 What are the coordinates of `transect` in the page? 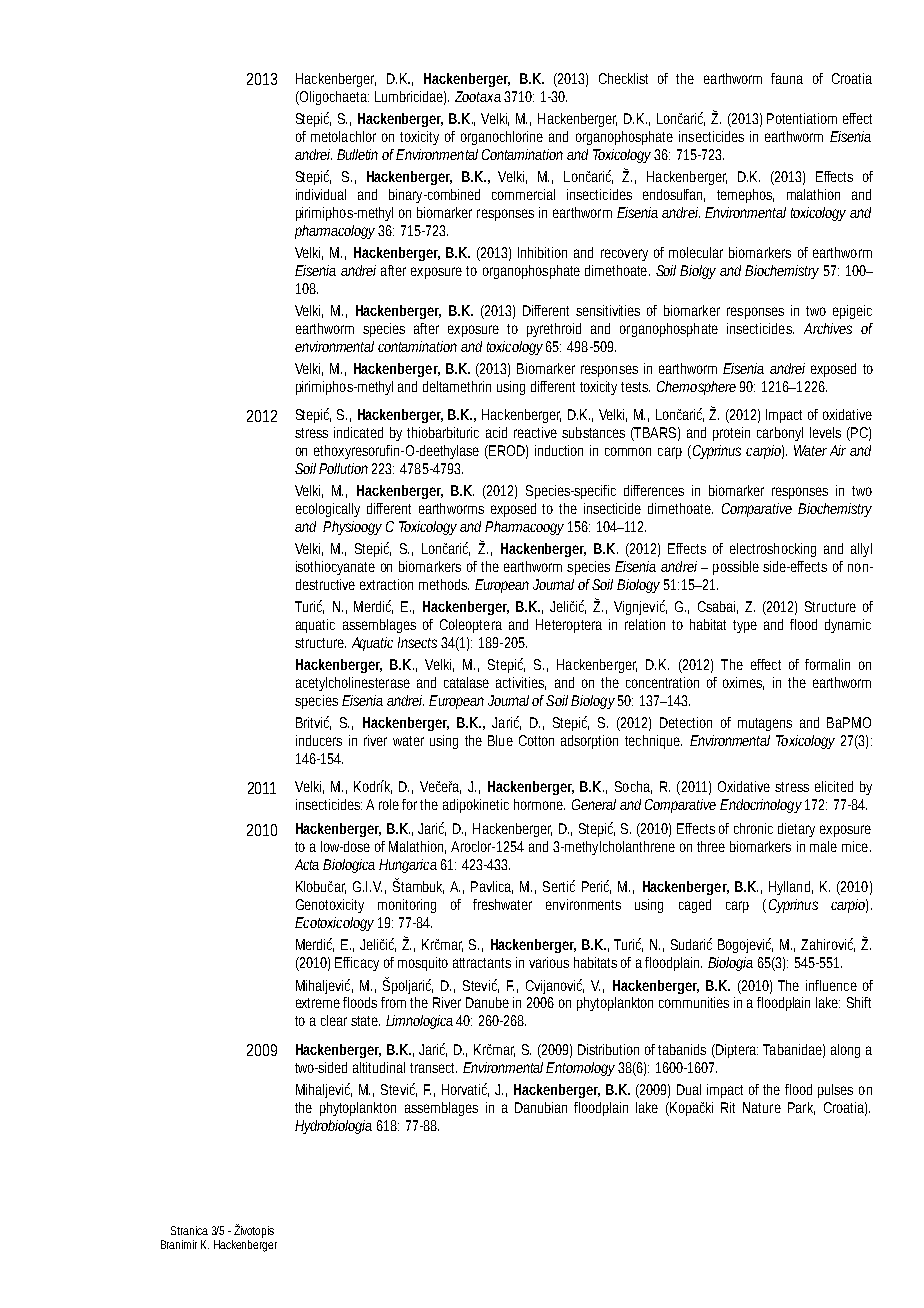 It's located at (433, 1068).
